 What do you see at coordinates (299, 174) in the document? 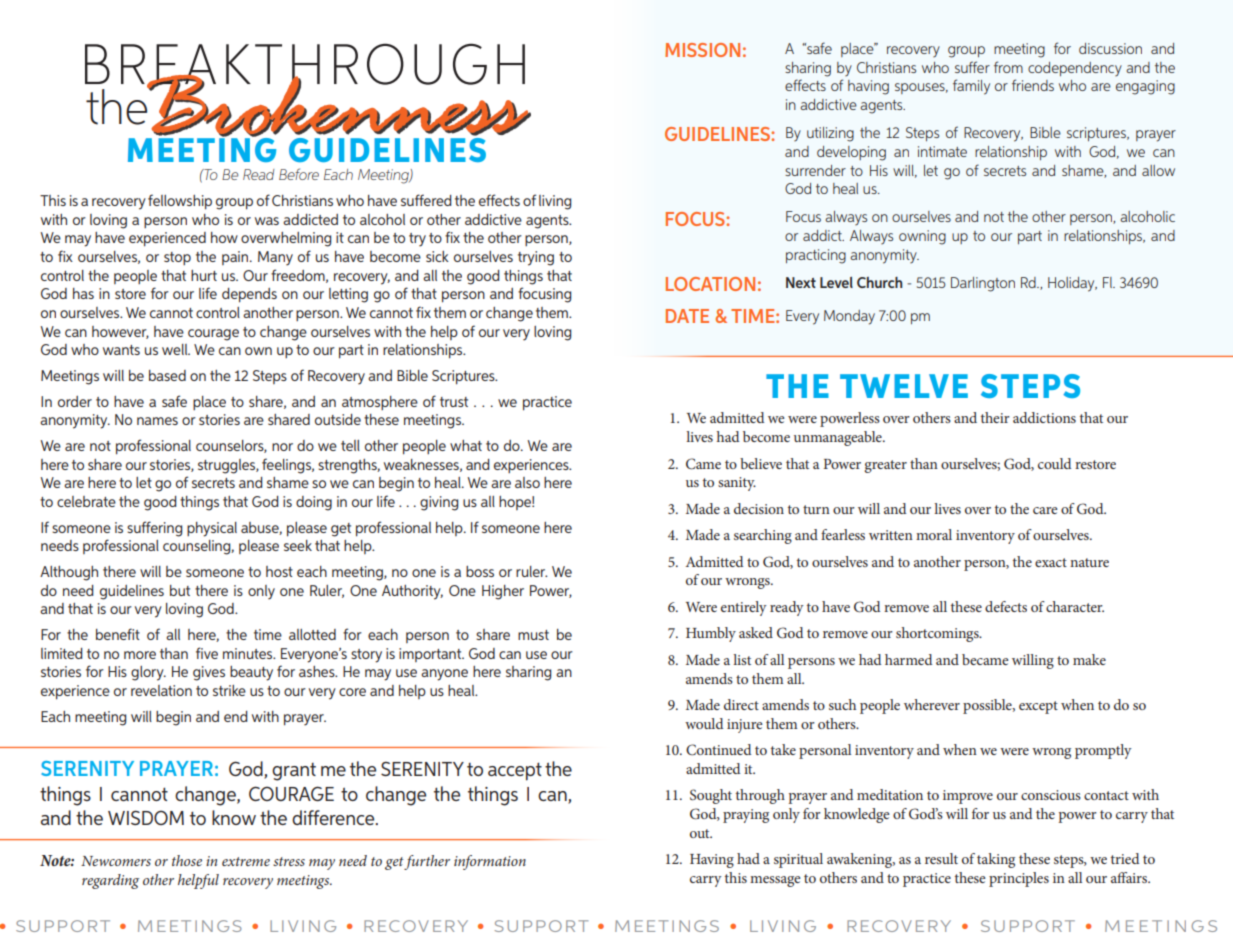
I see `Before` at bounding box center [299, 174].
